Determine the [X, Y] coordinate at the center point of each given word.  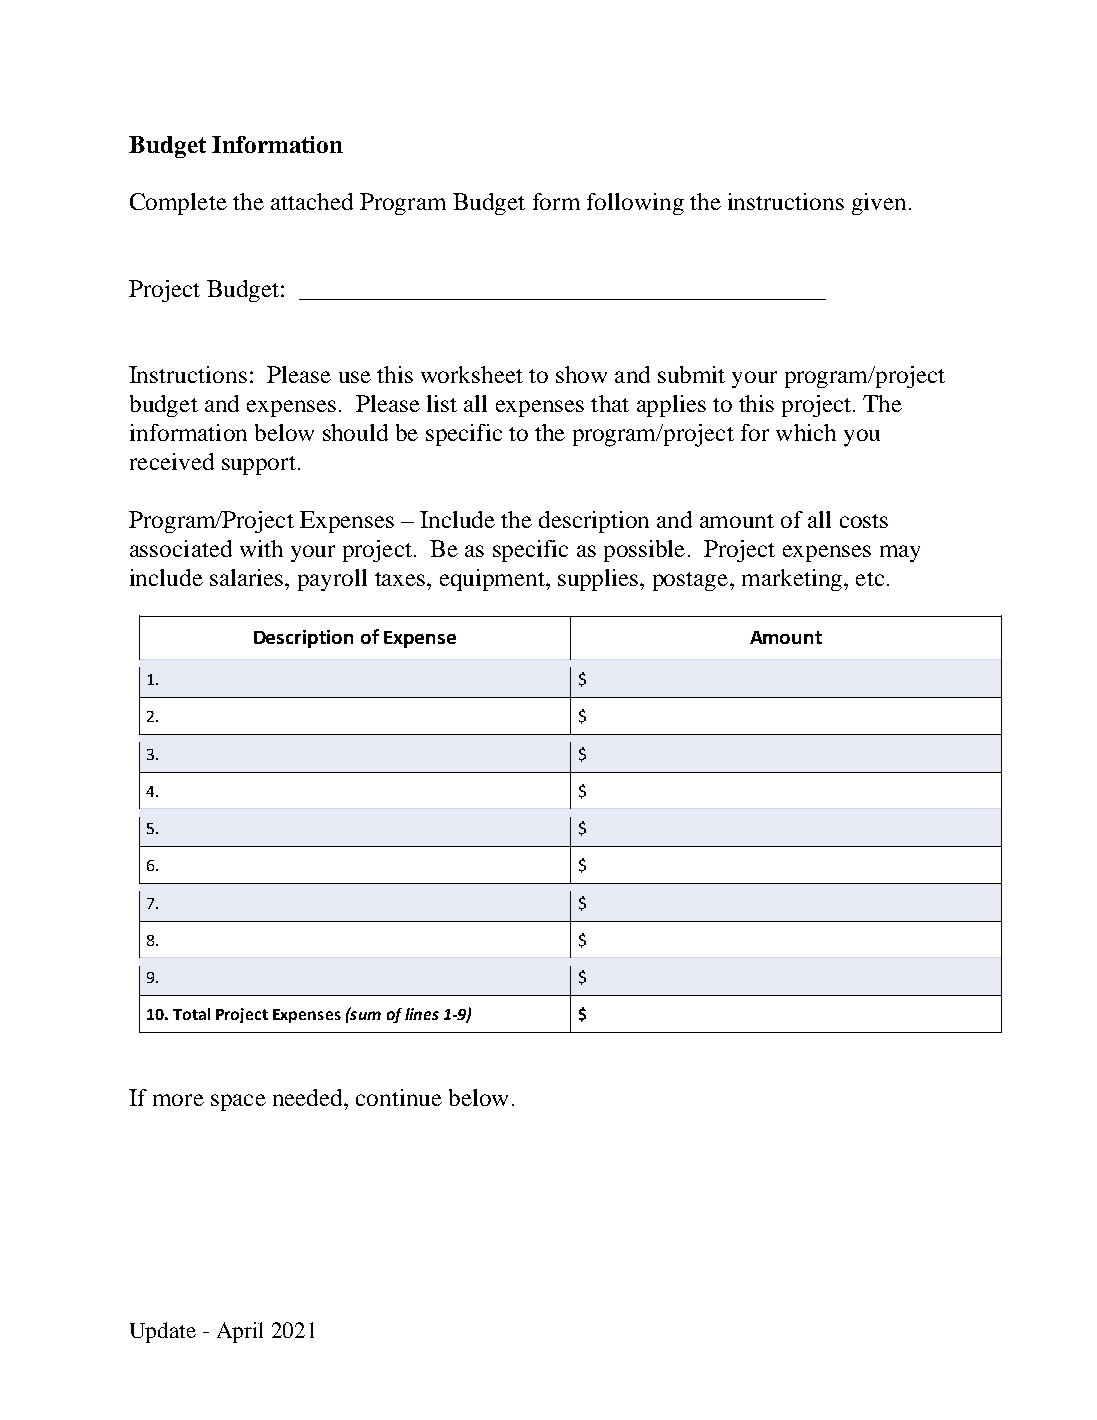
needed [309, 1097]
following [635, 204]
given [879, 204]
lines [422, 1014]
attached [312, 201]
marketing [792, 580]
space [238, 1102]
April [240, 1332]
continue [399, 1097]
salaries [248, 577]
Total [191, 1014]
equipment [493, 580]
